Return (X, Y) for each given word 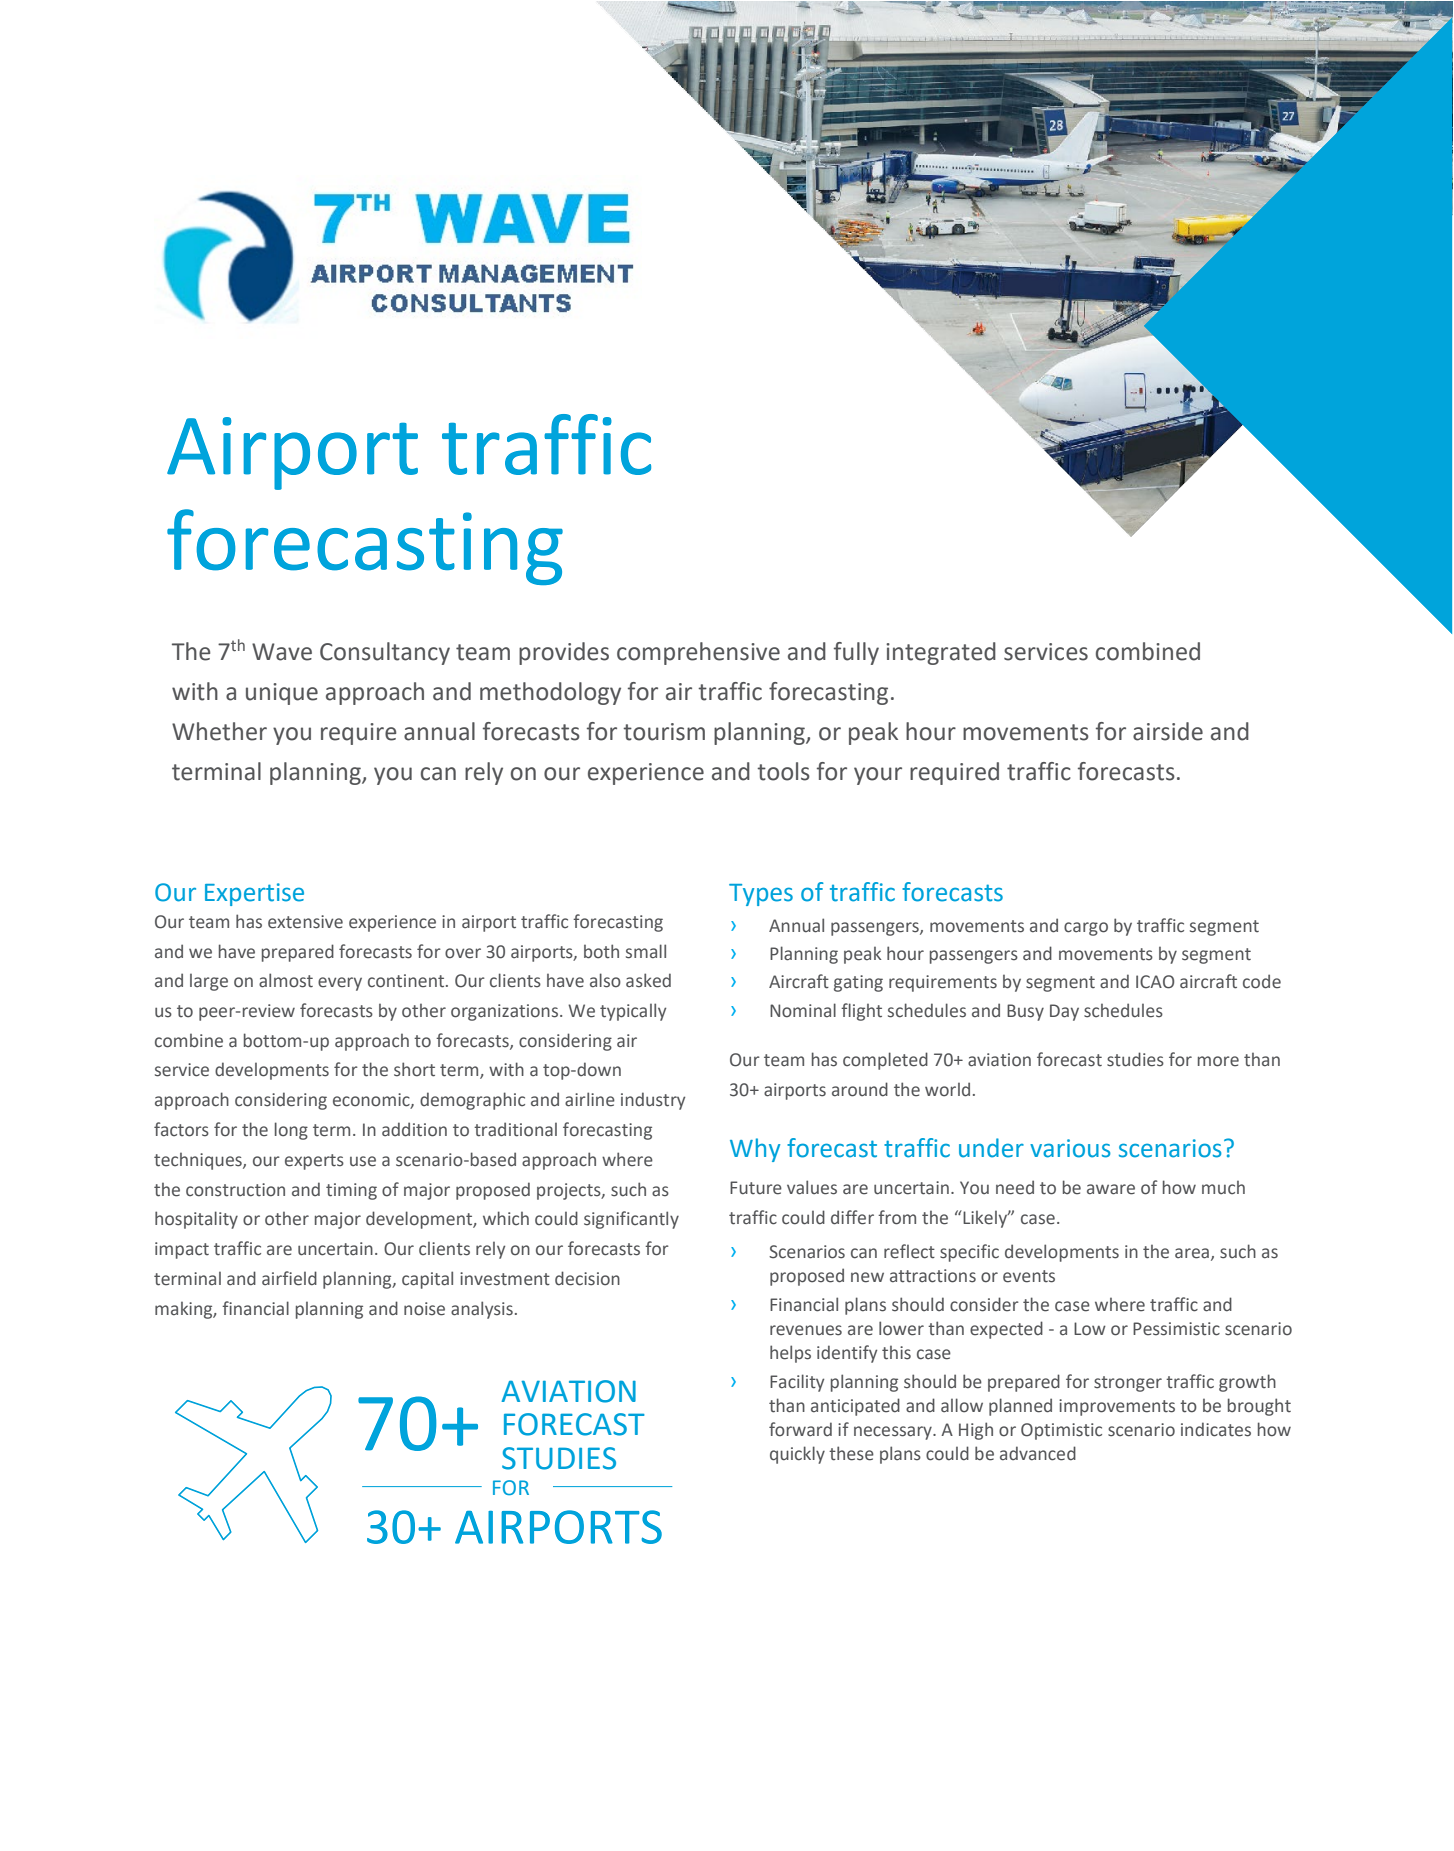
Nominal (803, 1010)
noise (424, 1309)
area (1192, 1253)
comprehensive (698, 653)
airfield (289, 1278)
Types (761, 895)
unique (282, 694)
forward (800, 1429)
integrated (941, 653)
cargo (1086, 929)
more (1218, 1061)
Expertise (254, 894)
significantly (631, 1220)
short (414, 1069)
